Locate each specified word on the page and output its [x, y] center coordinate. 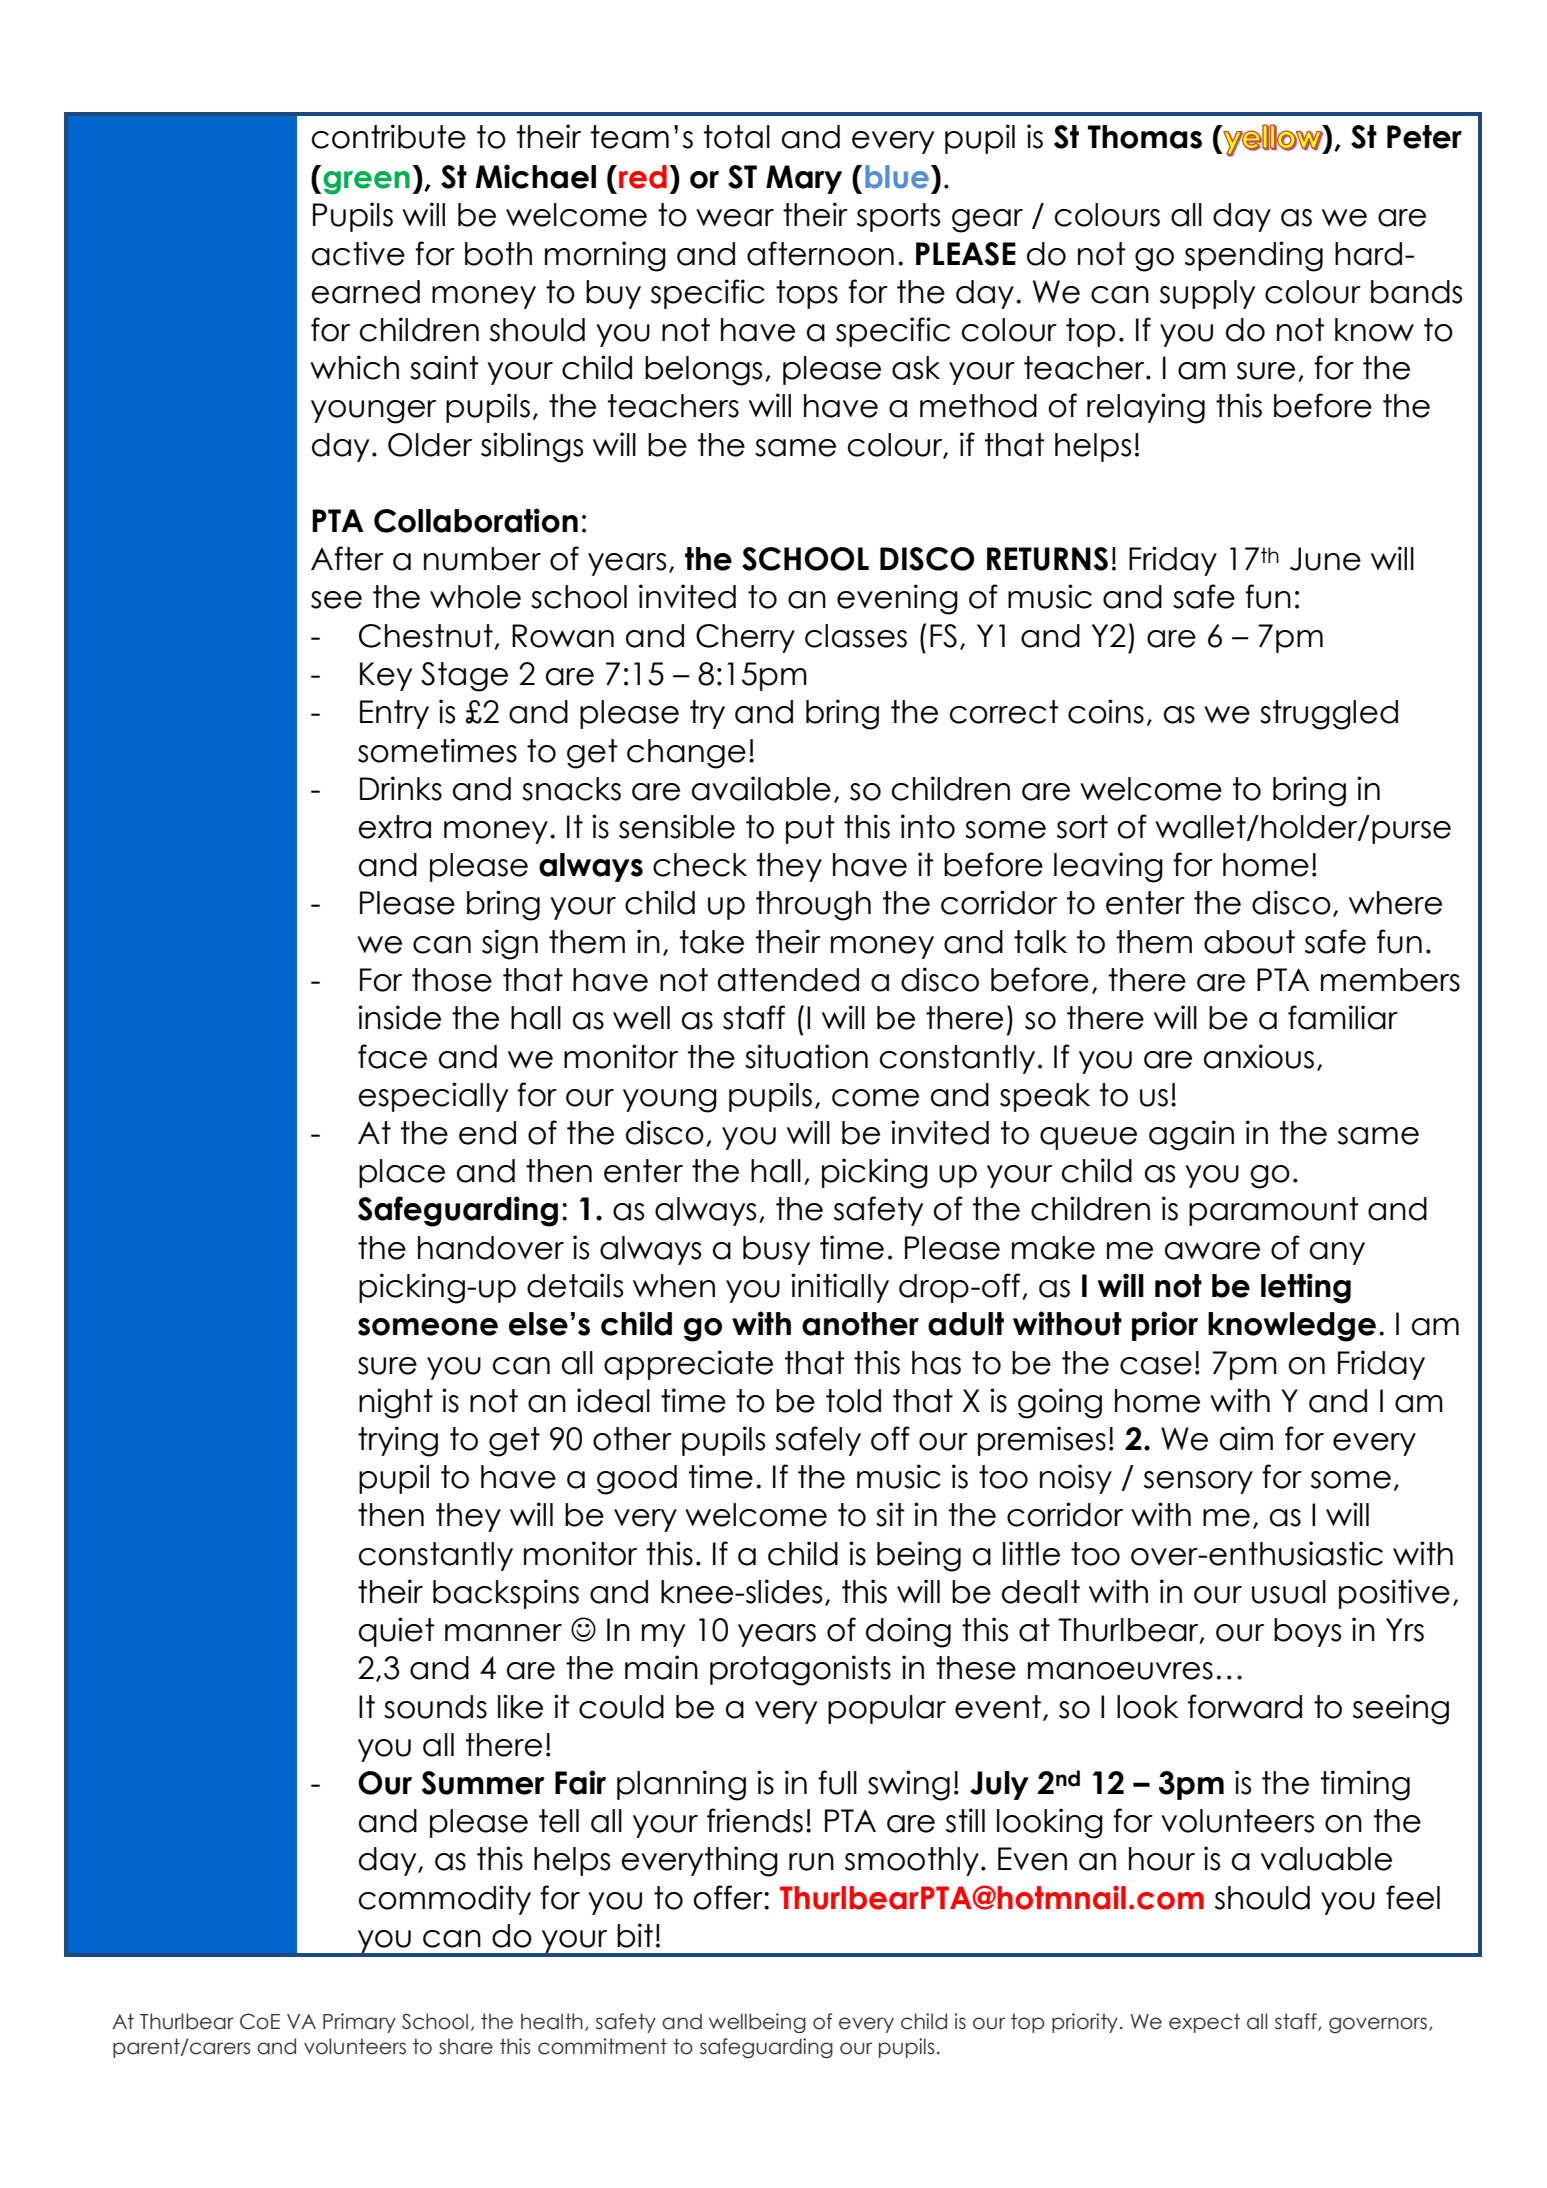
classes [856, 636]
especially [433, 1097]
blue [897, 177]
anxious [1259, 1056]
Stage [464, 677]
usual [1289, 1592]
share [466, 2046]
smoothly [912, 1861]
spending [1254, 256]
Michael [536, 176]
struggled [1329, 715]
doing [908, 1632]
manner [503, 1633]
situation [806, 1056]
